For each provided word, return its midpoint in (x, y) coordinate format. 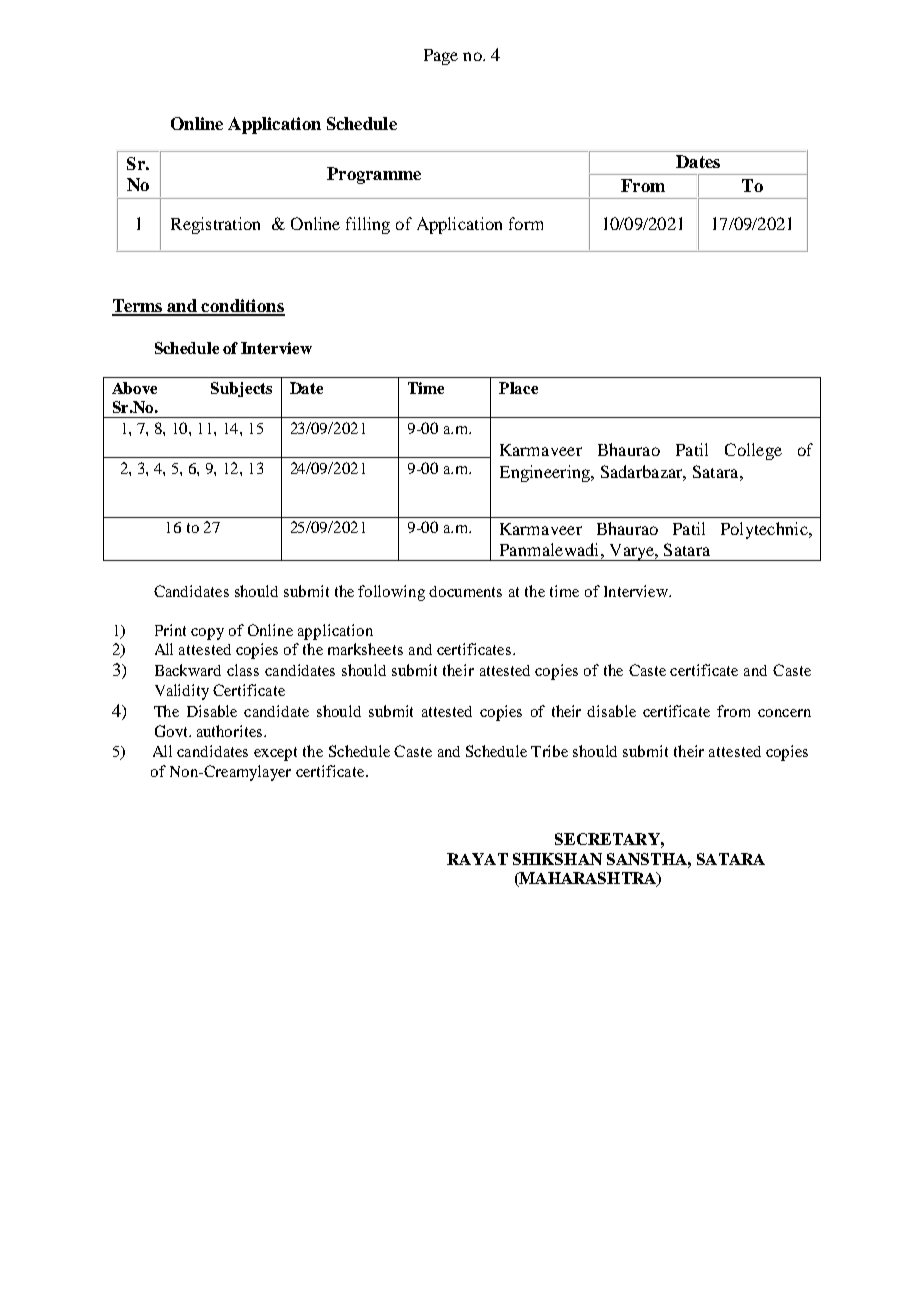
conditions (242, 307)
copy (207, 634)
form (526, 223)
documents (465, 591)
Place (518, 388)
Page (441, 57)
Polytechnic (765, 530)
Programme (374, 175)
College (753, 451)
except (275, 754)
